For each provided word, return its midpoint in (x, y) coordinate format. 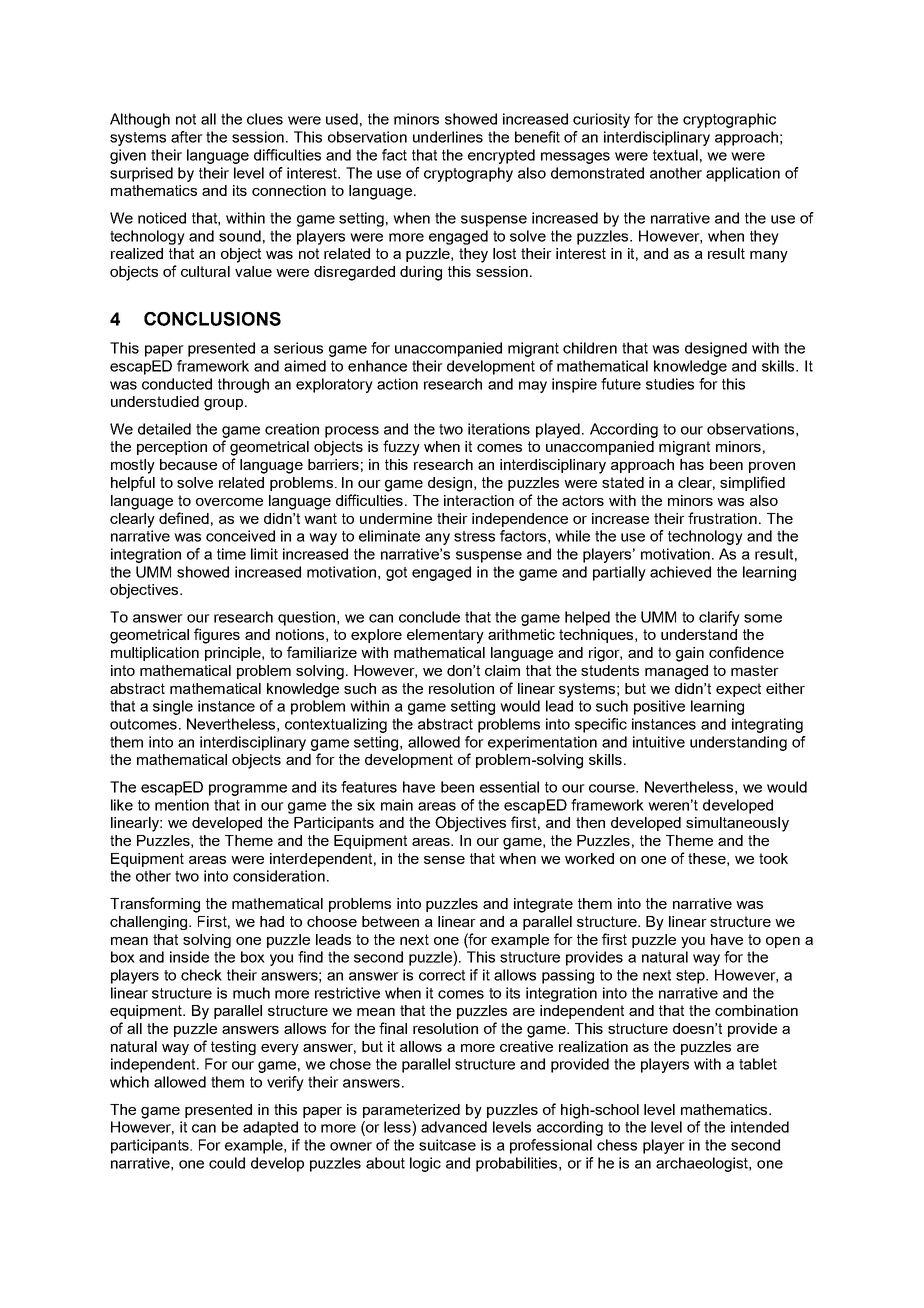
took (773, 858)
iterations (499, 429)
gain (690, 654)
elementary (445, 636)
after (187, 137)
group (223, 405)
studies (670, 384)
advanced (454, 1127)
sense (444, 860)
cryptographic (729, 120)
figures (217, 636)
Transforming (155, 905)
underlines (448, 137)
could (227, 1163)
